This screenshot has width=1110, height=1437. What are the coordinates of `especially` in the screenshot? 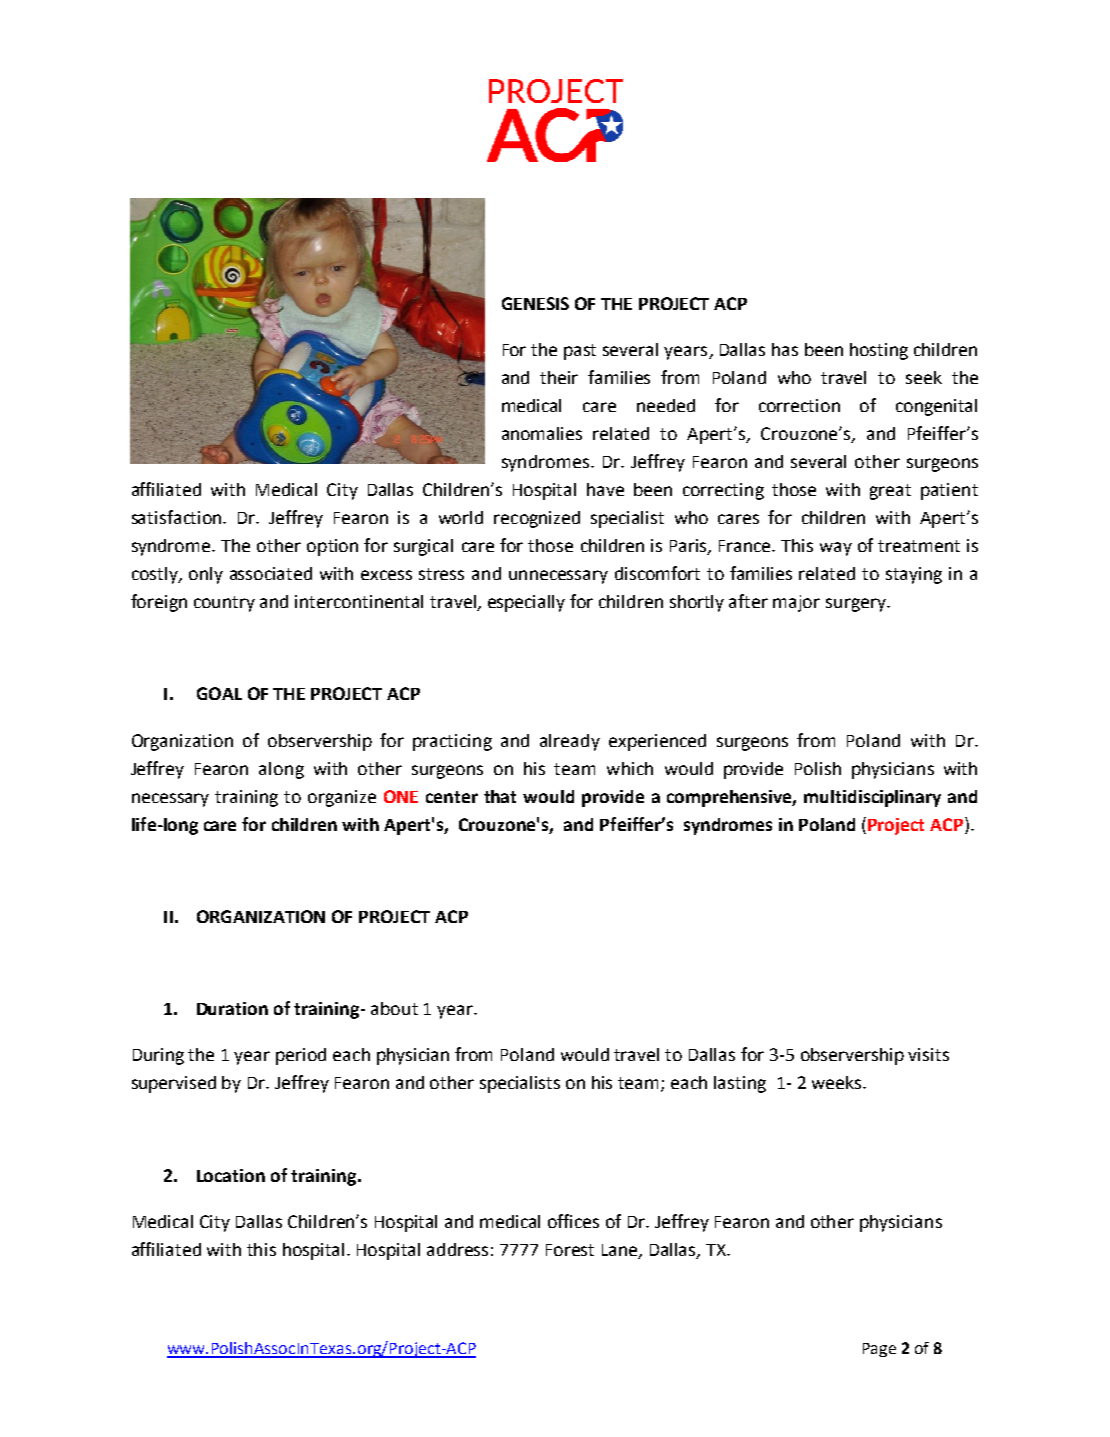 It's located at (526, 603).
